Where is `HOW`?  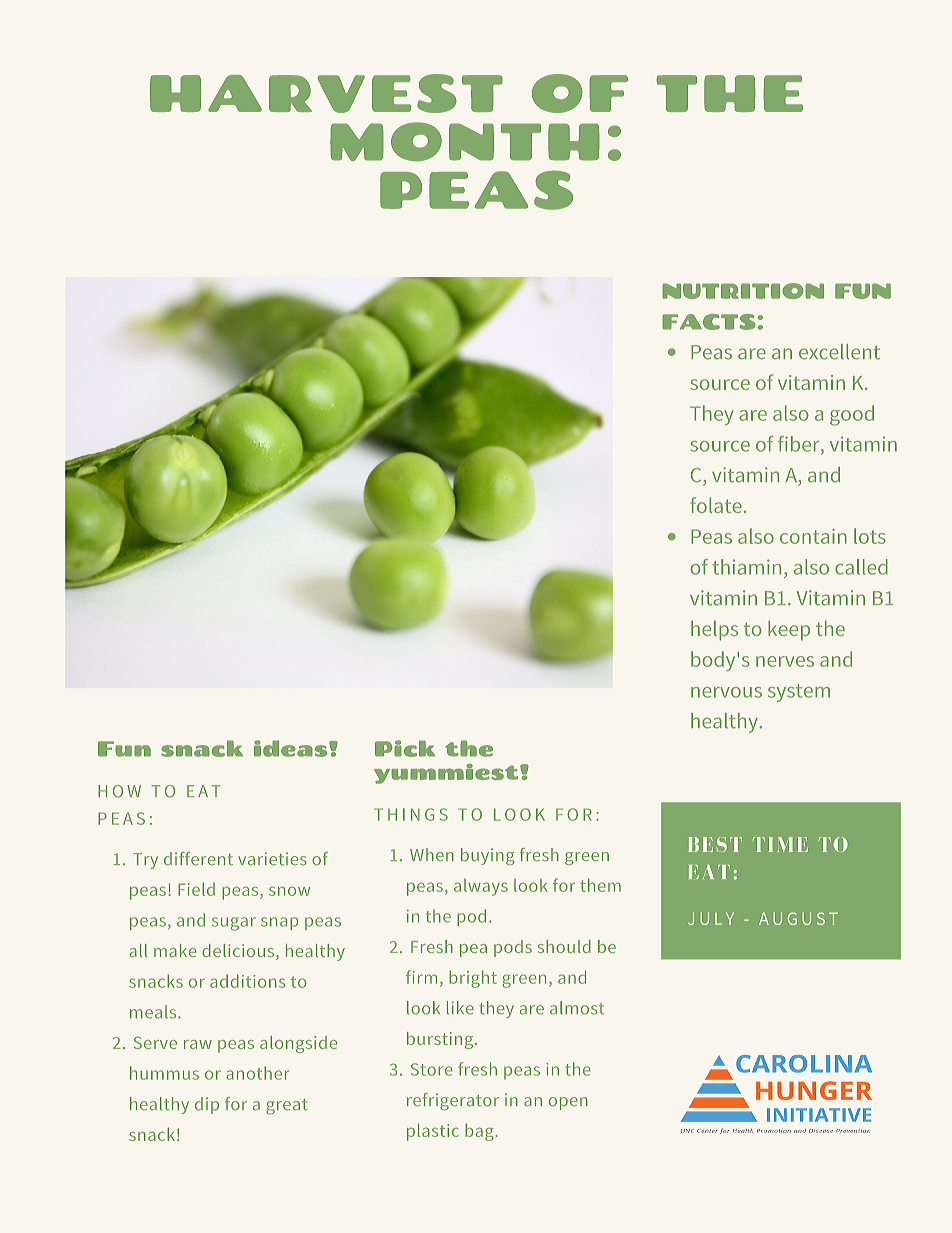
HOW is located at coordinates (119, 791).
